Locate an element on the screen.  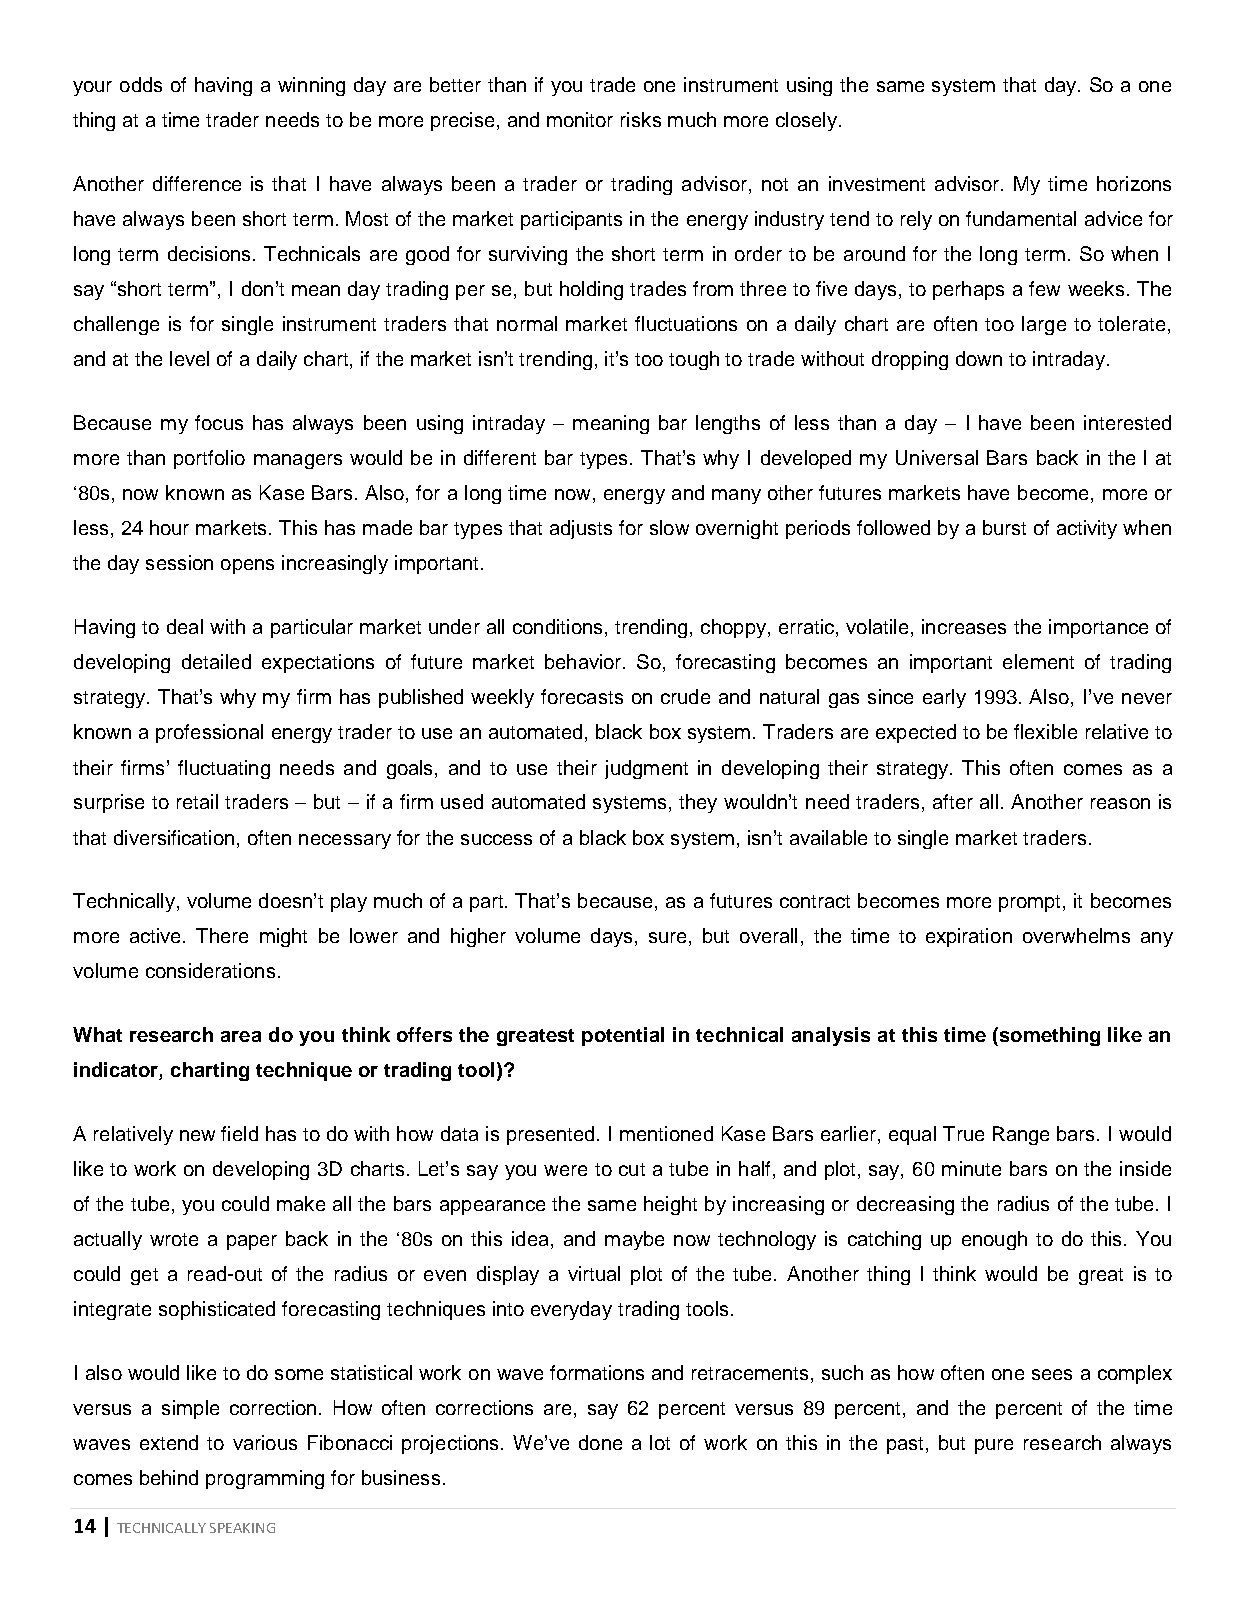
adjusts is located at coordinates (581, 529).
